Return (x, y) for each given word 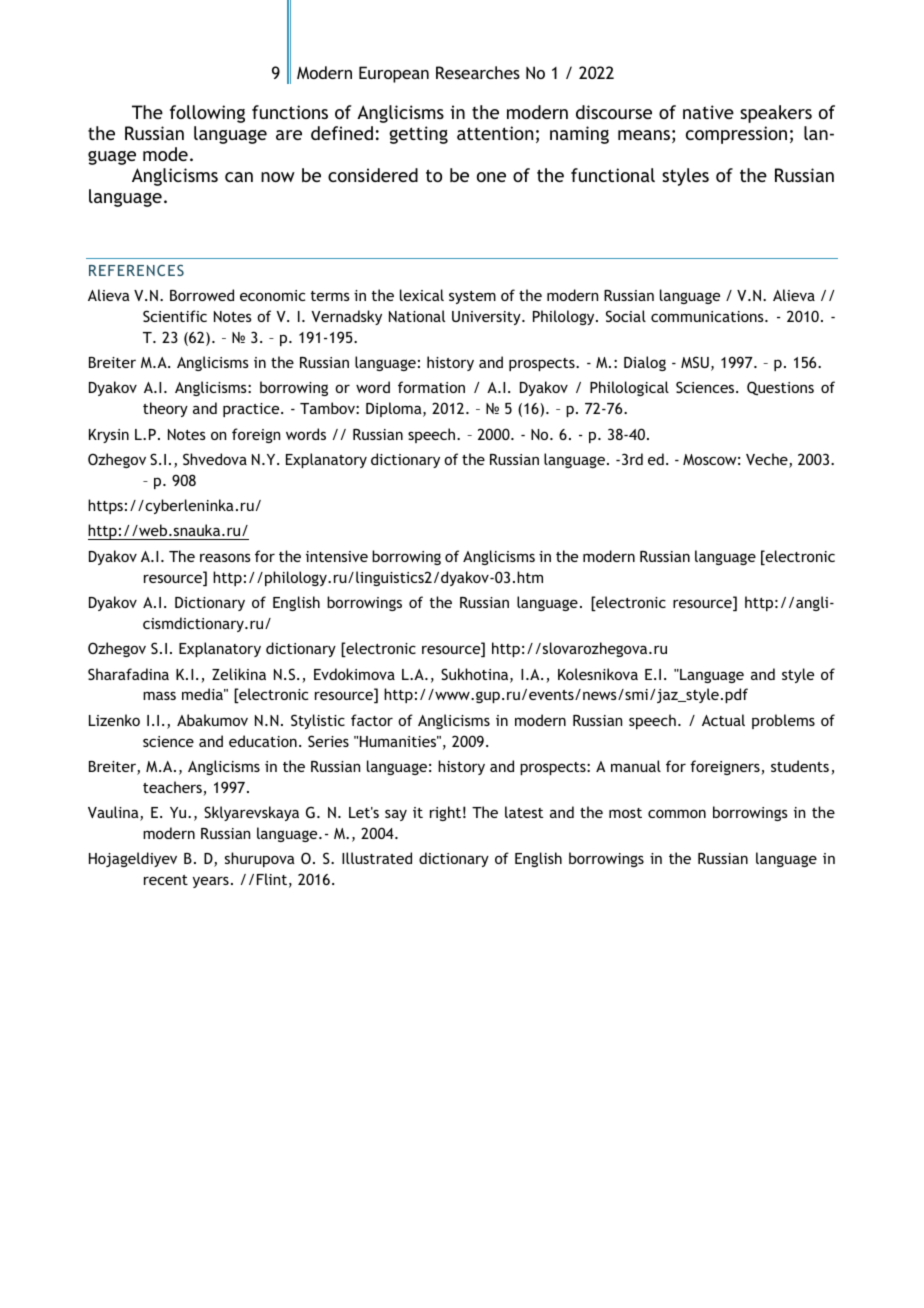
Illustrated (377, 858)
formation (431, 387)
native (708, 112)
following (207, 114)
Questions (780, 388)
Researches (478, 72)
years (211, 882)
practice (252, 410)
